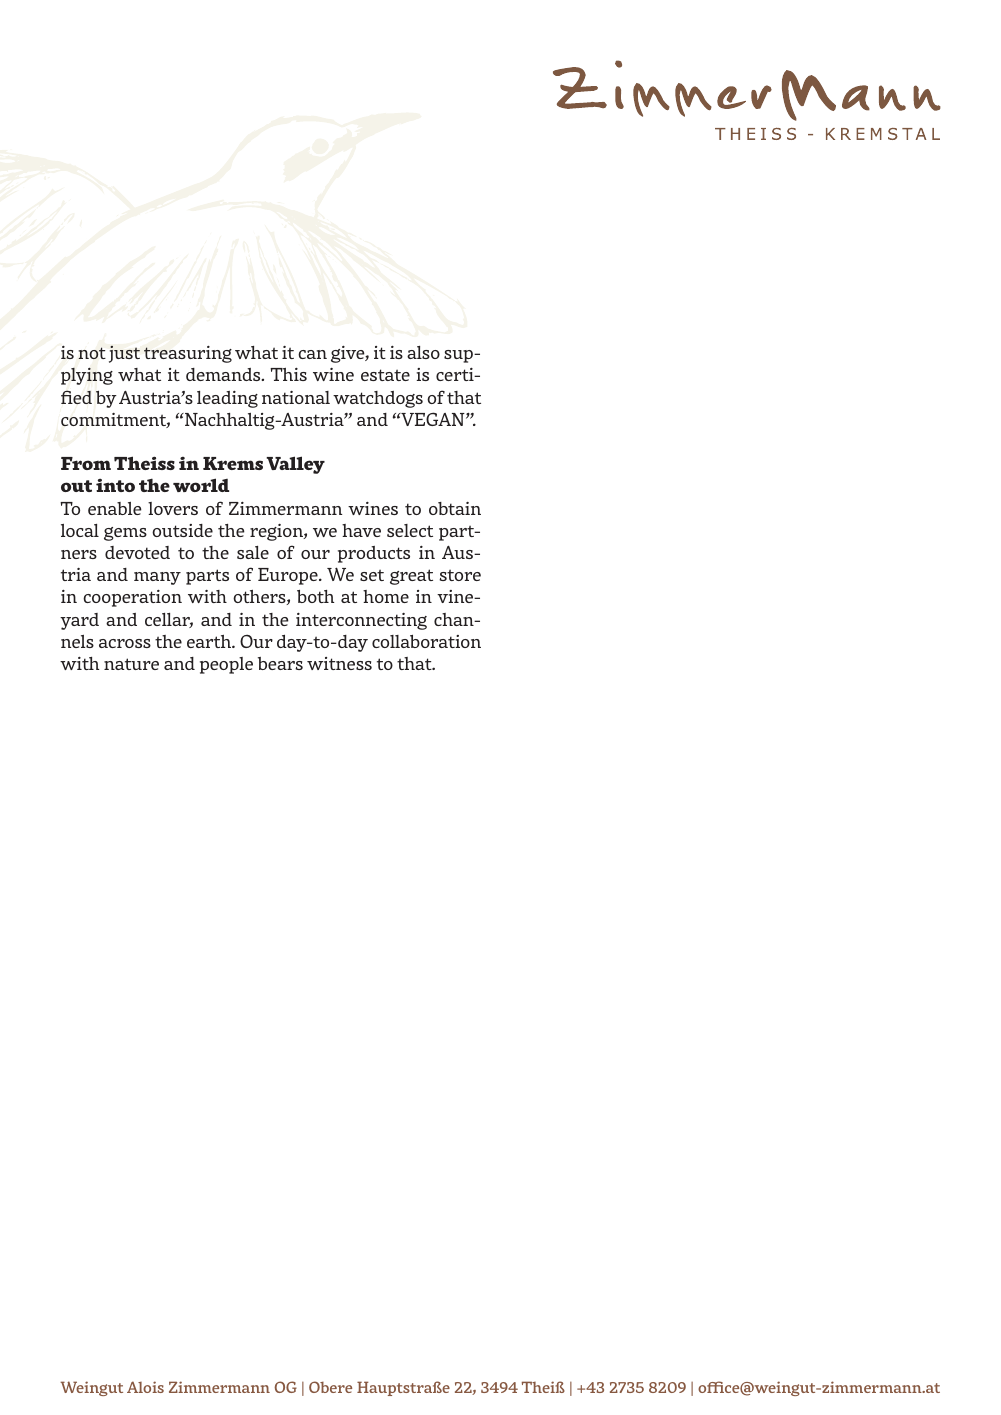 The image size is (1001, 1415). What do you see at coordinates (280, 663) in the screenshot?
I see `bears` at bounding box center [280, 663].
